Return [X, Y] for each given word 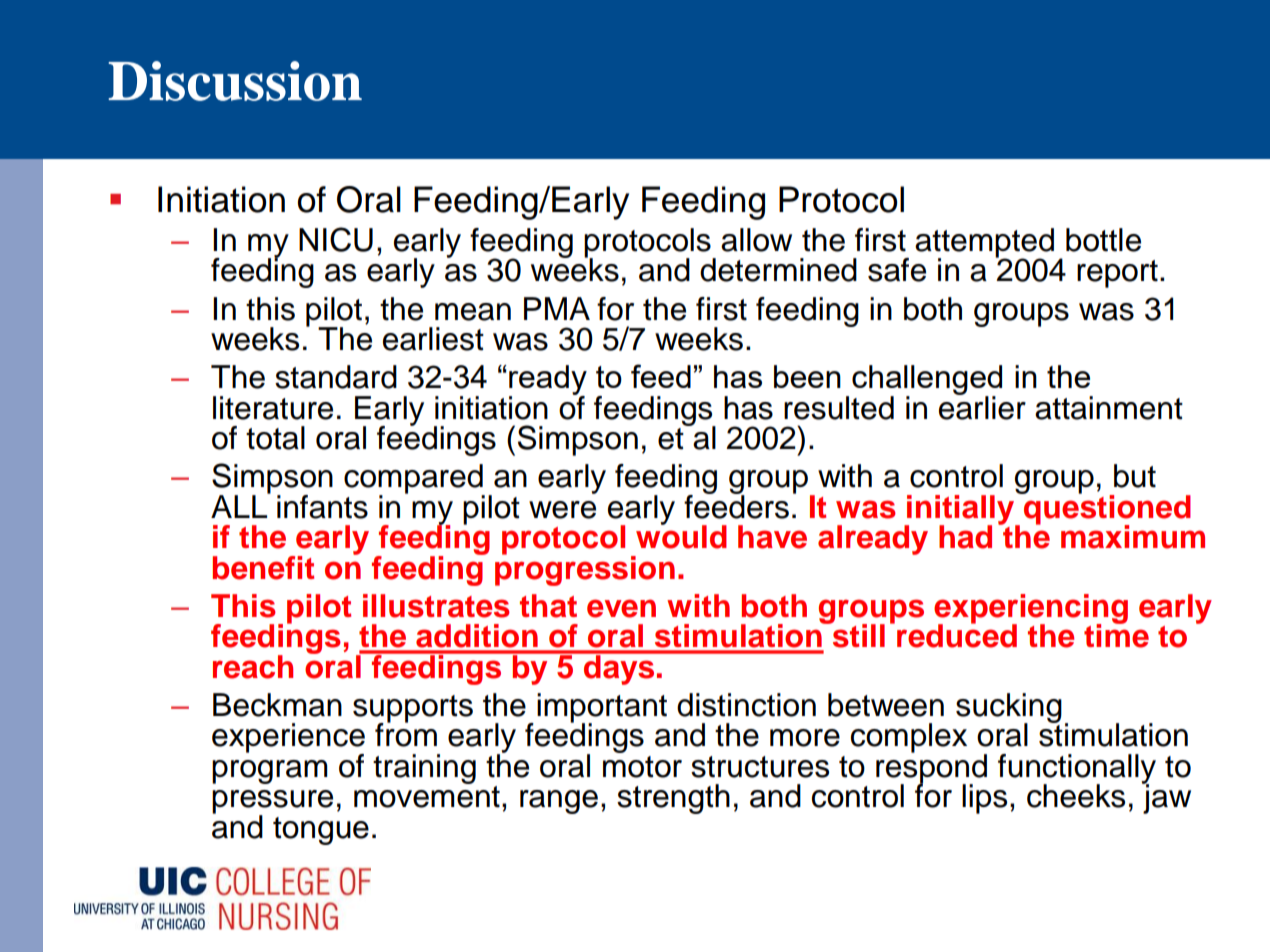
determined [778, 270]
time [1116, 635]
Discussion [235, 81]
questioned [1106, 509]
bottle [1103, 240]
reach [253, 667]
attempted [984, 244]
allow [756, 240]
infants [322, 507]
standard [336, 377]
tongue [321, 831]
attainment [1109, 408]
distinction [746, 705]
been [807, 376]
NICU [336, 239]
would [681, 536]
